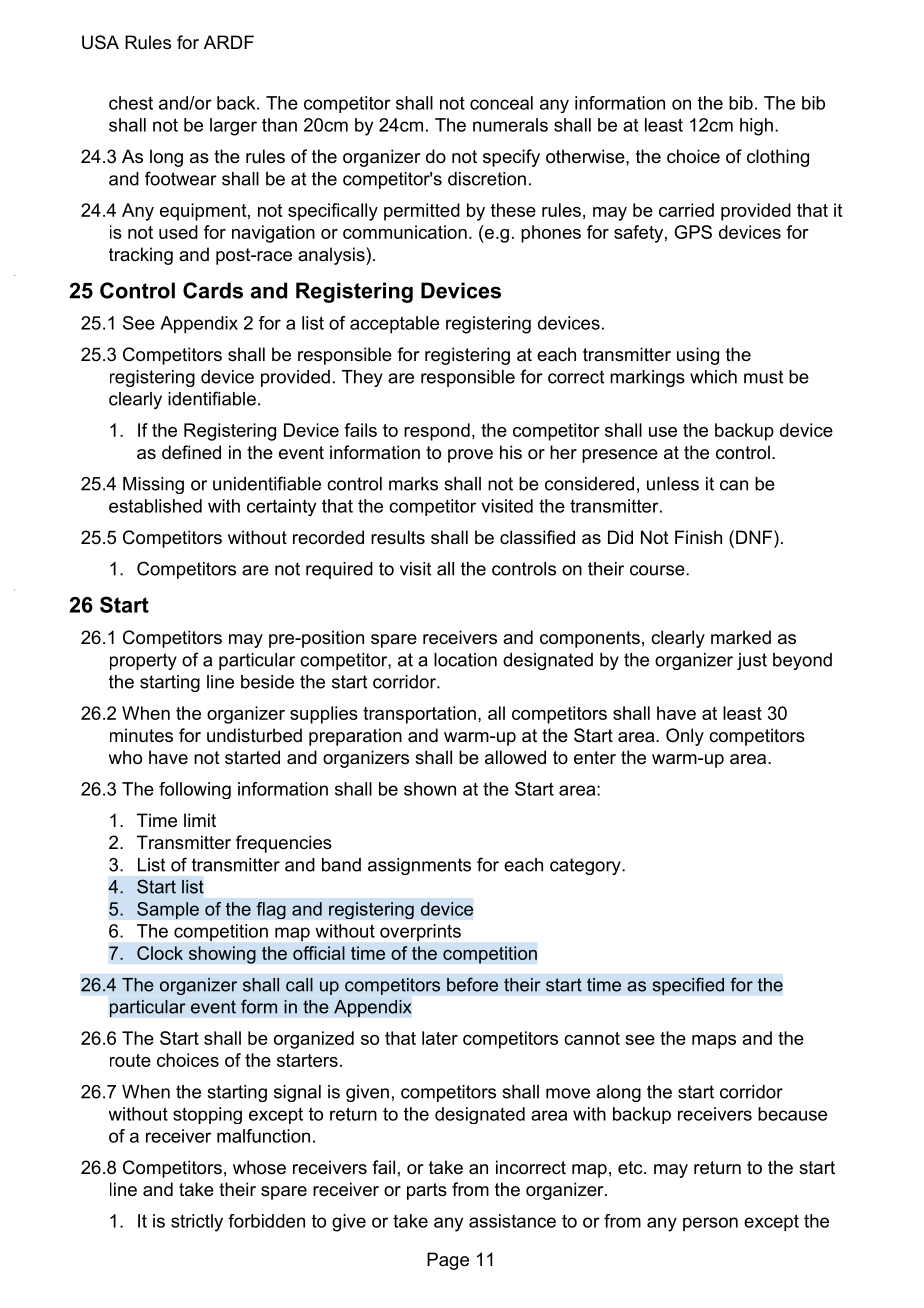 The width and height of the screenshot is (924, 1308). What do you see at coordinates (448, 1261) in the screenshot?
I see `Page` at bounding box center [448, 1261].
